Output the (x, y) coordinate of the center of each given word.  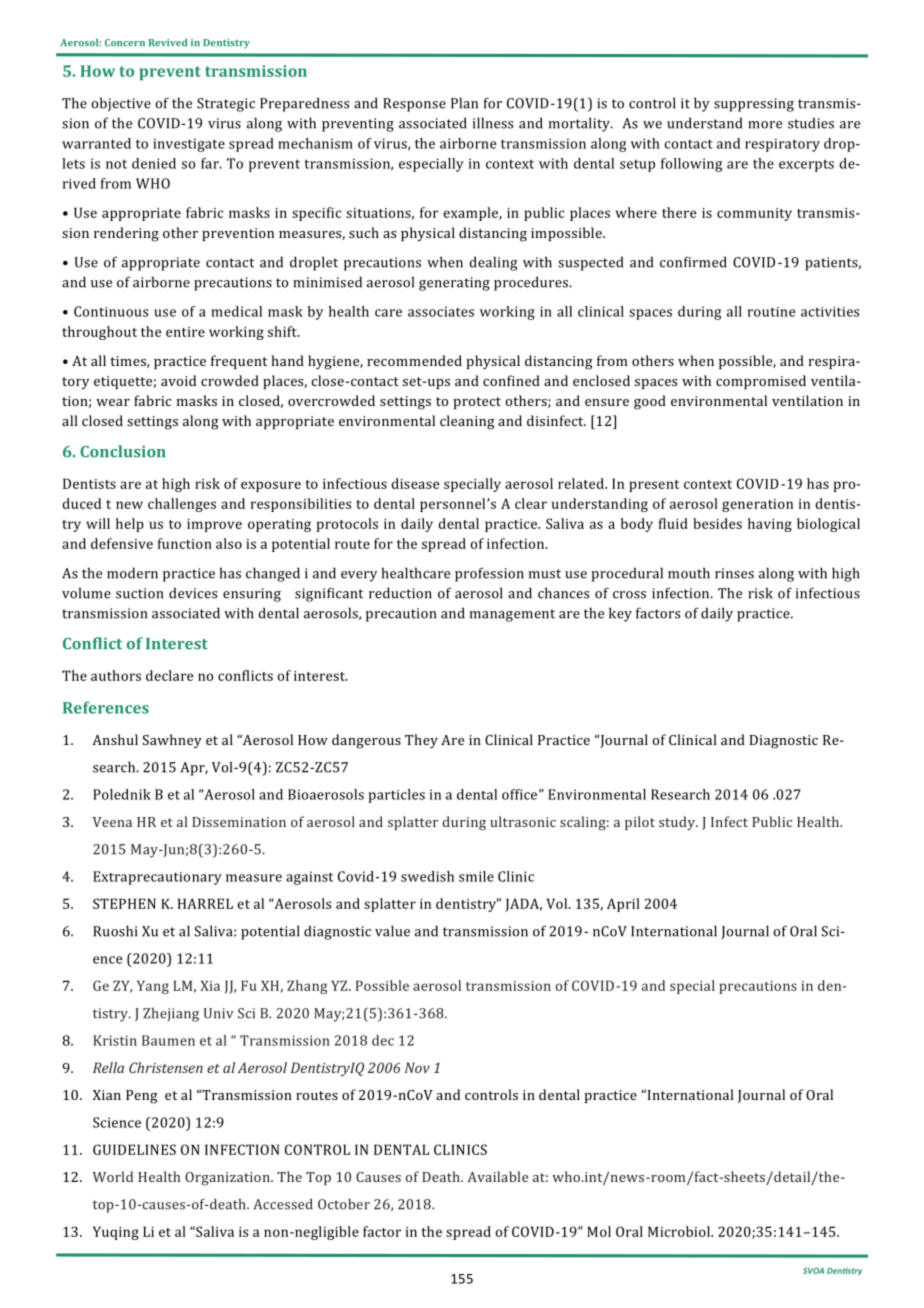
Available (498, 1176)
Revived (168, 42)
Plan (464, 103)
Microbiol (680, 1231)
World (113, 1176)
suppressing (754, 105)
